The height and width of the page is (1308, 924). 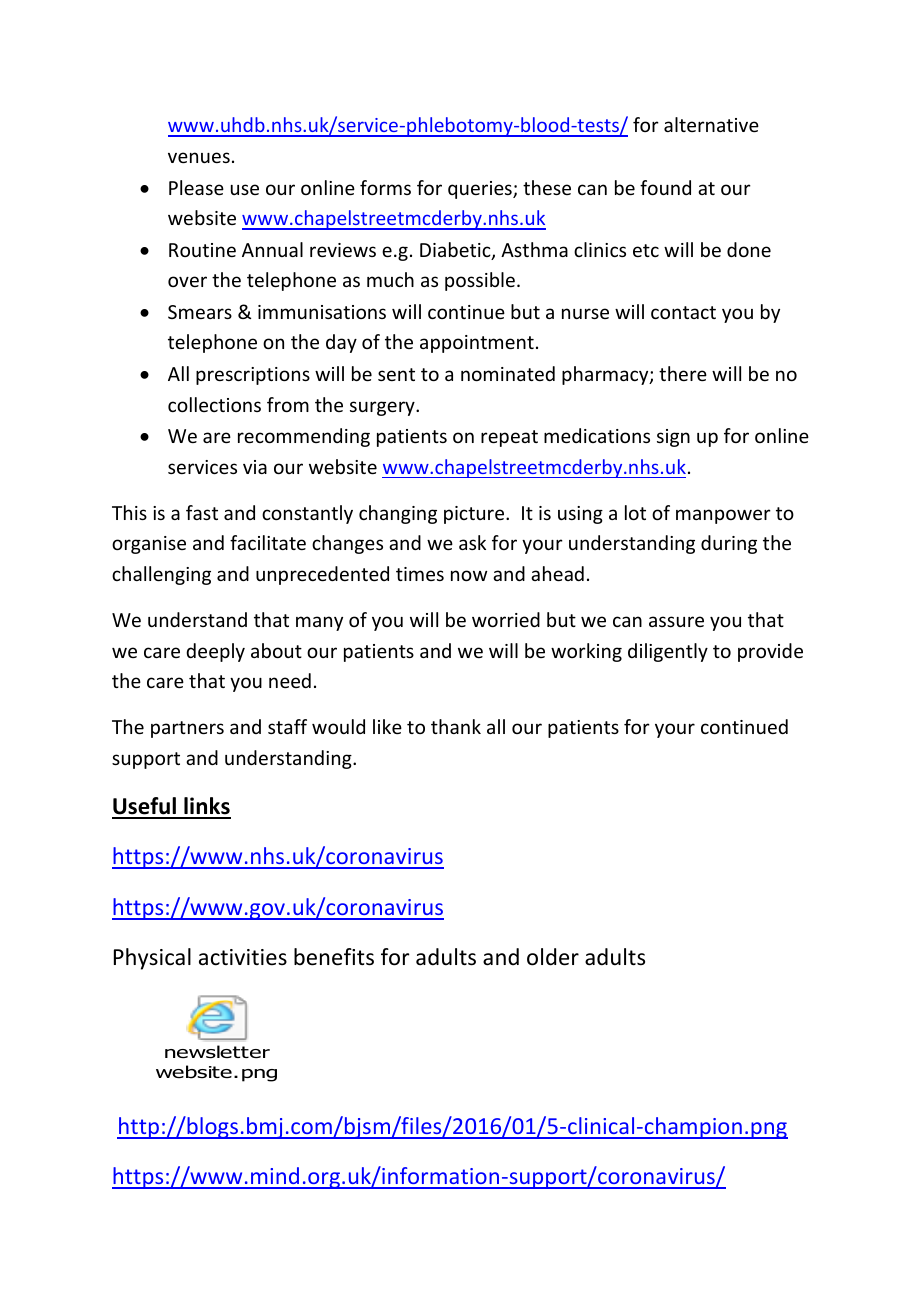 What do you see at coordinates (161, 575) in the page?
I see `challenging` at bounding box center [161, 575].
